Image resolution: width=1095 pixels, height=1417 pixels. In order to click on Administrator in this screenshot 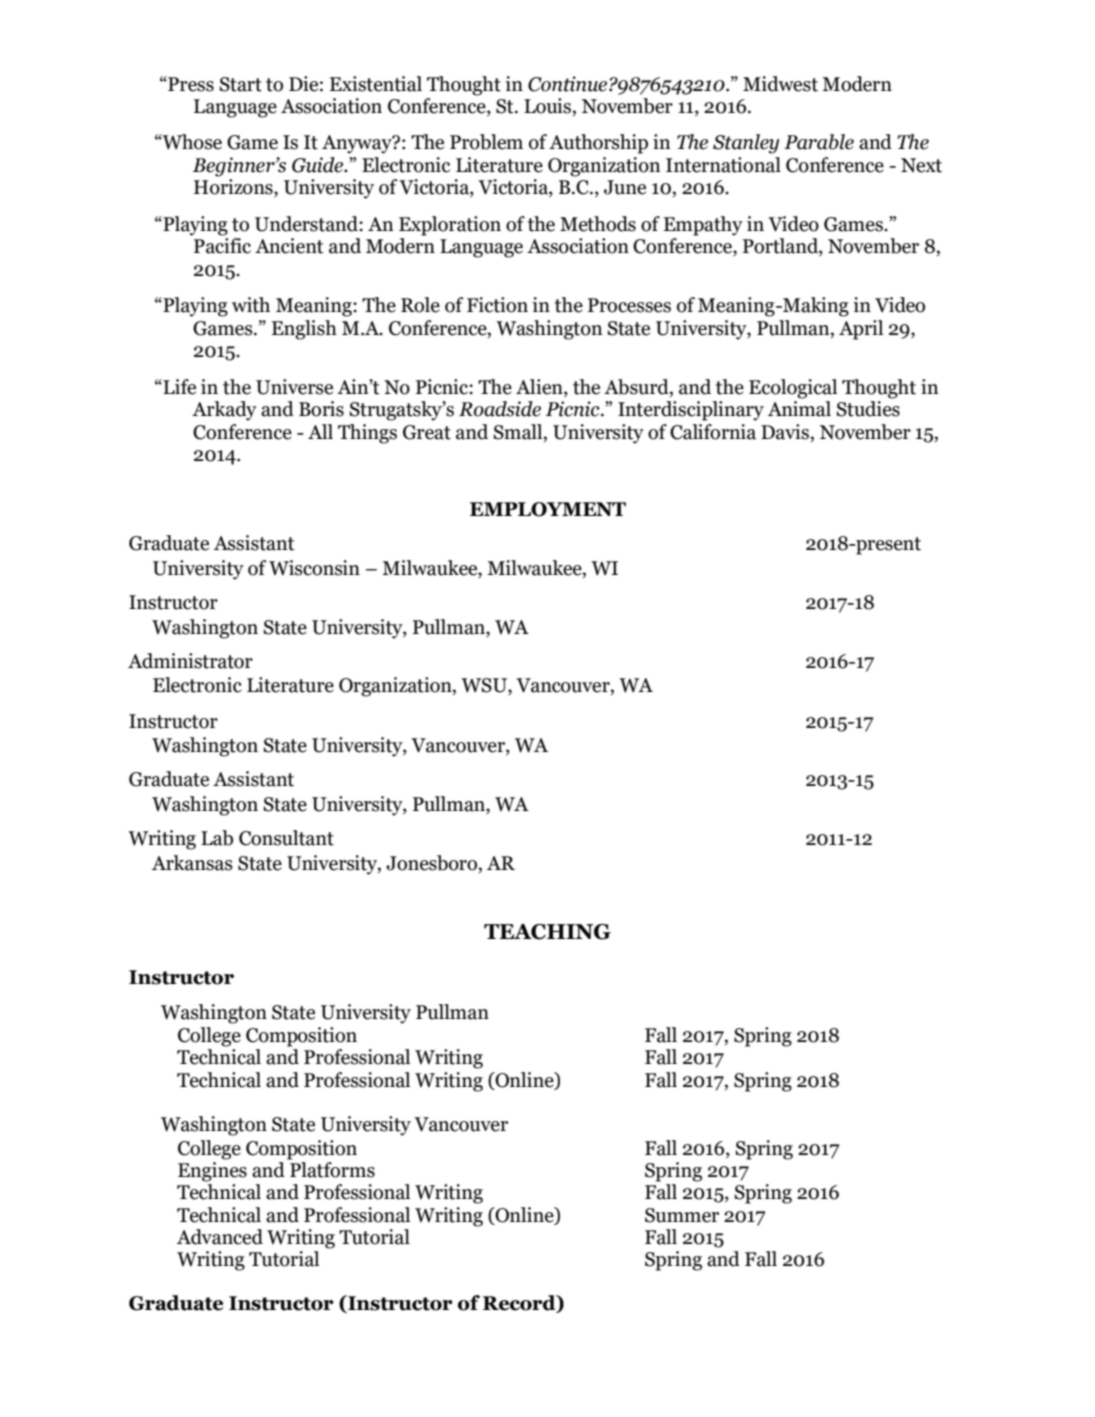, I will do `click(190, 661)`.
